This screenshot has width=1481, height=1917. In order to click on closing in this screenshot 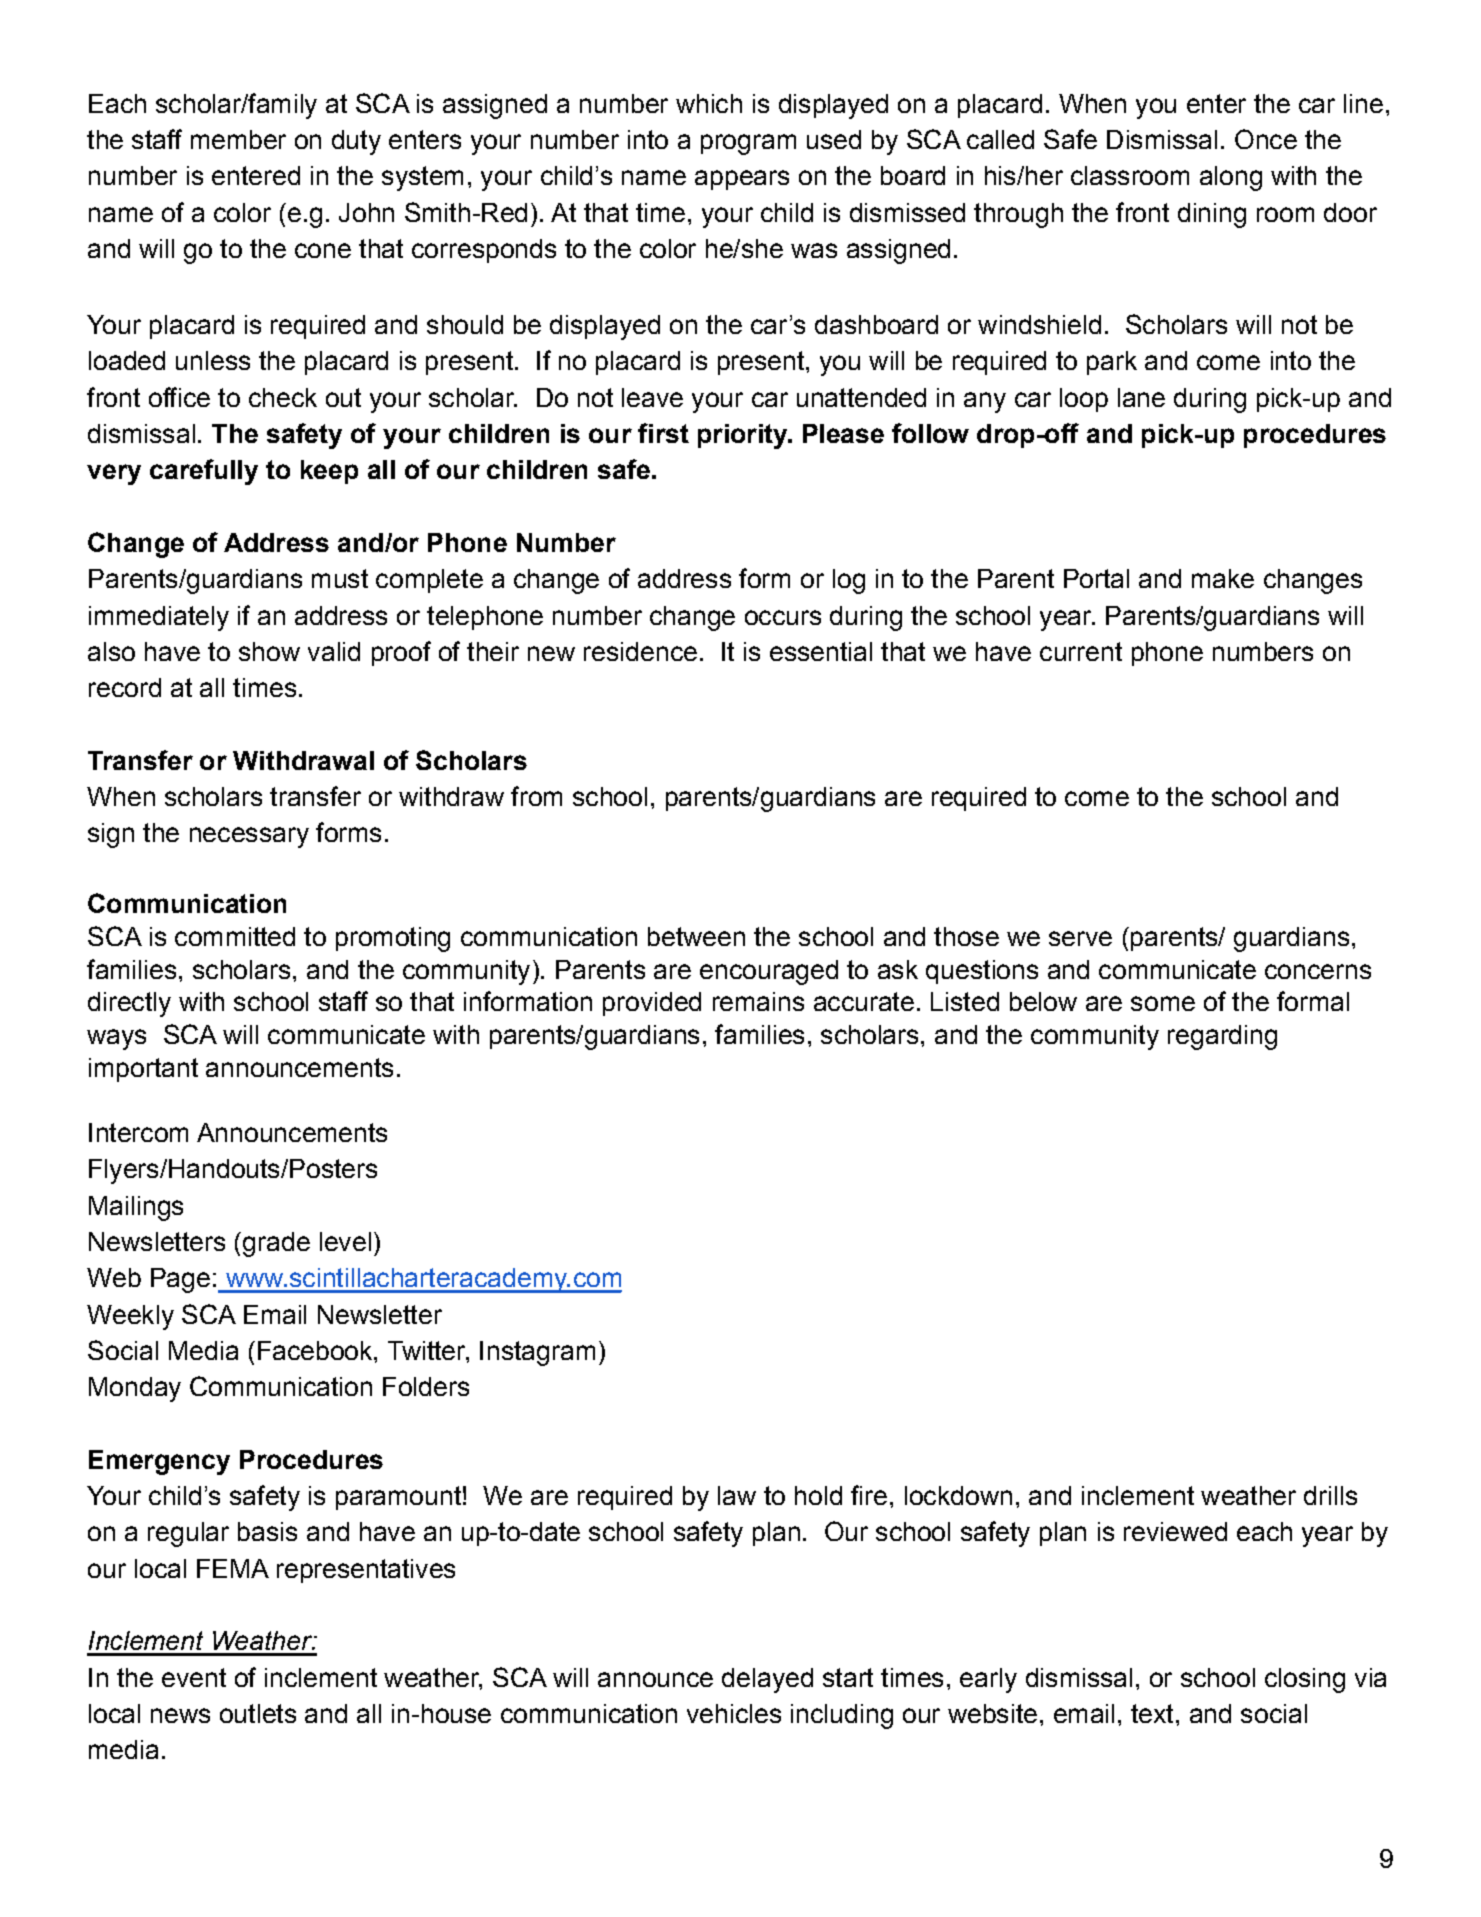, I will do `click(1305, 1680)`.
